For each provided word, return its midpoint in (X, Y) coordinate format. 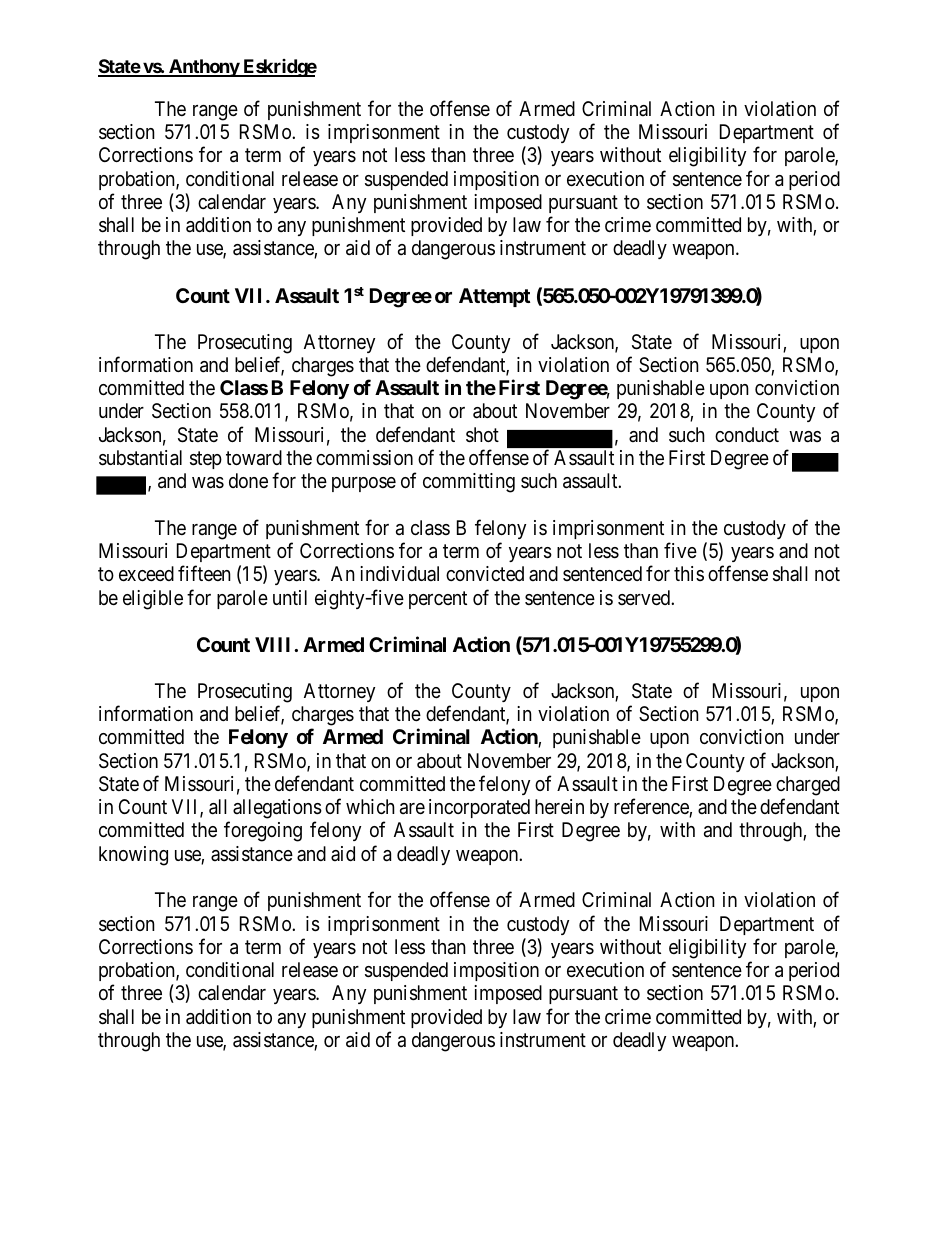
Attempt (494, 297)
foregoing (263, 832)
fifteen (204, 573)
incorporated (479, 808)
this (689, 573)
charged (808, 786)
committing (469, 483)
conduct (747, 434)
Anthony (204, 68)
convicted (485, 573)
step (206, 460)
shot (482, 435)
